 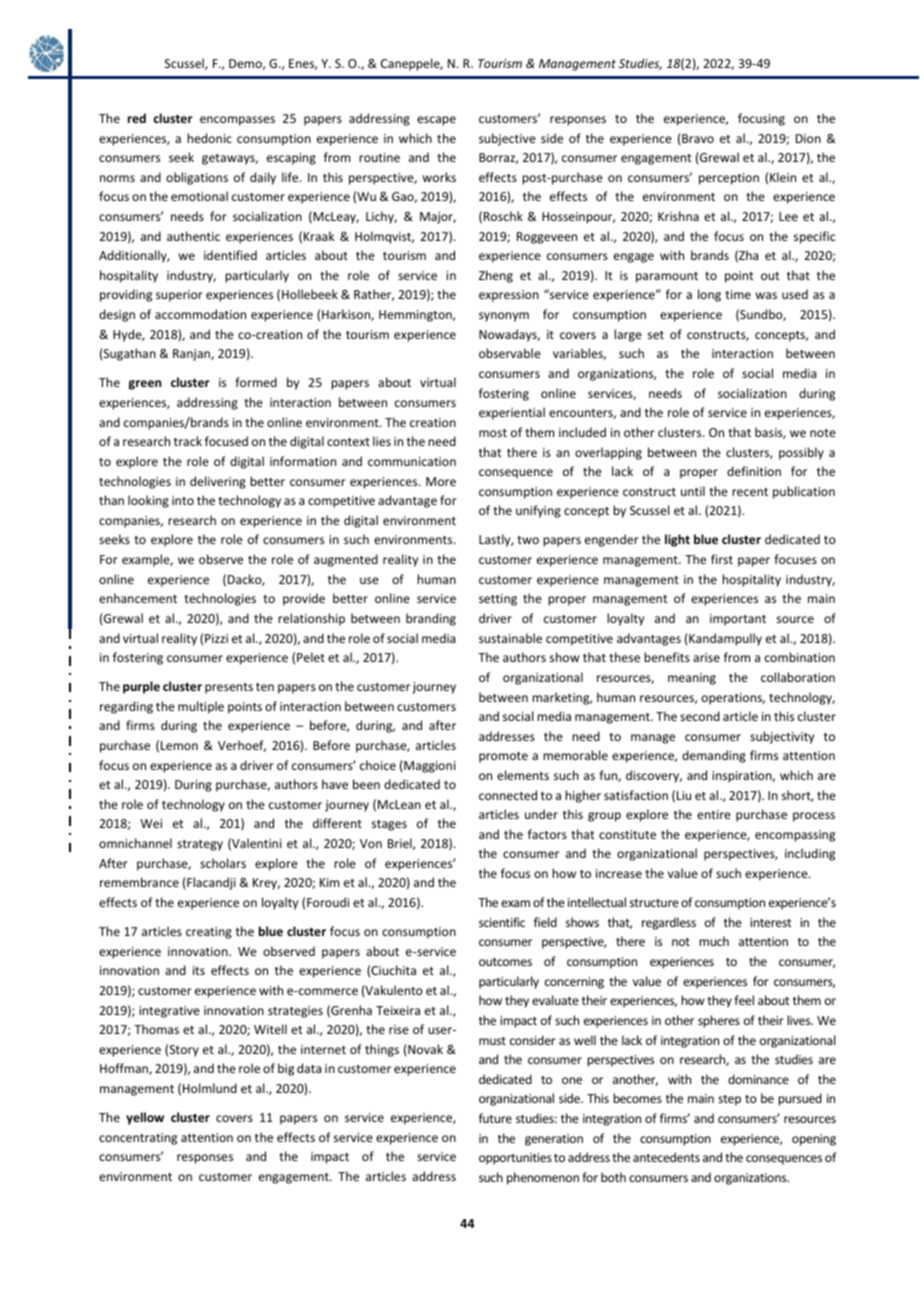 What do you see at coordinates (508, 795) in the image?
I see `connected` at bounding box center [508, 795].
